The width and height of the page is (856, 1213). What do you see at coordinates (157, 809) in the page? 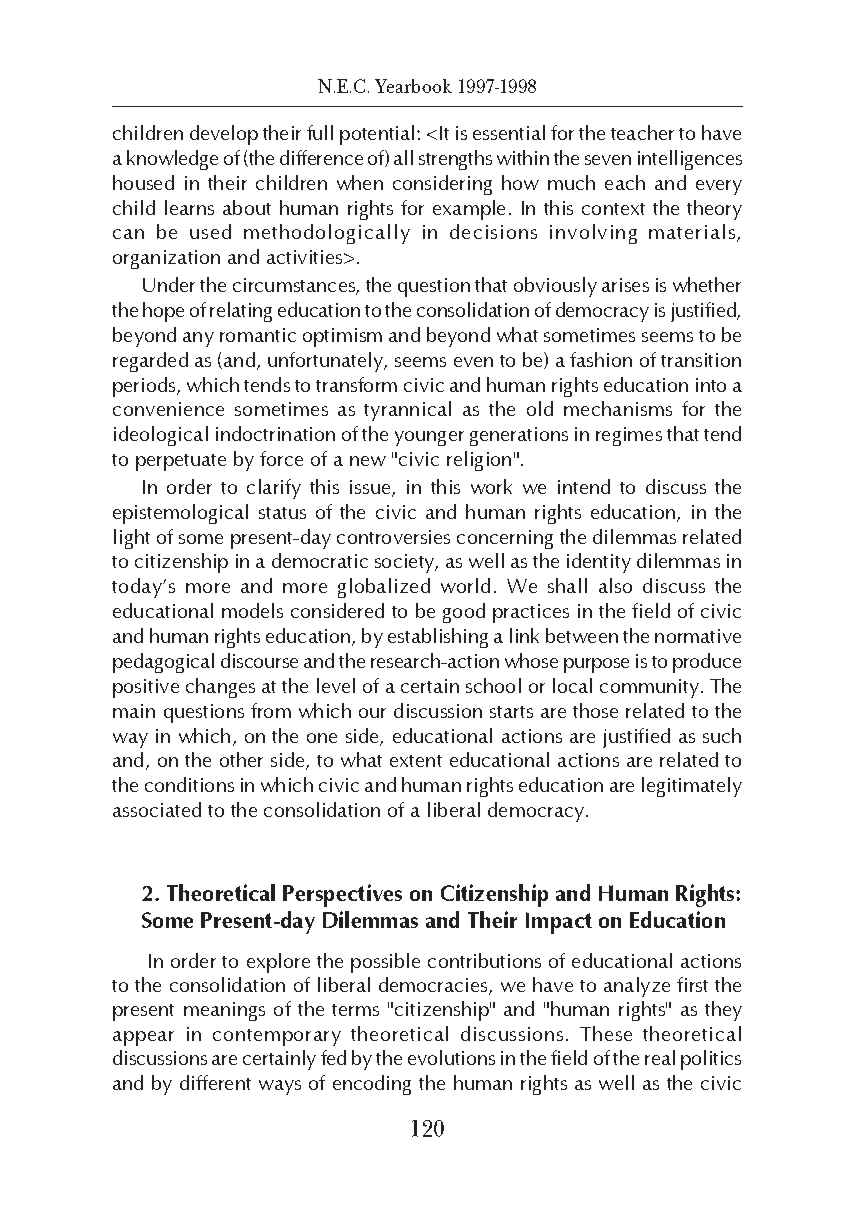
I see `associated` at bounding box center [157, 809].
